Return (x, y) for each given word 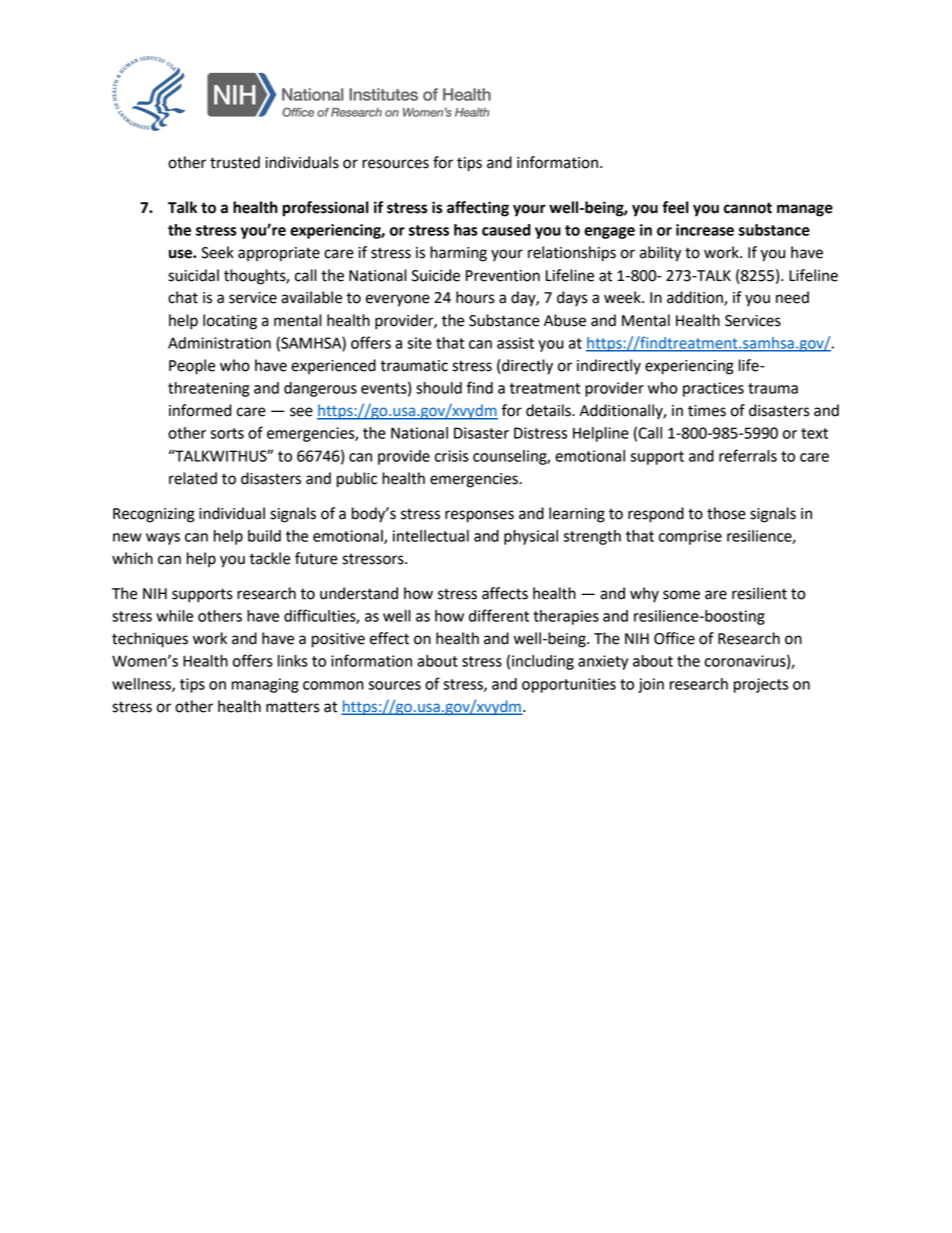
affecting (478, 209)
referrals (748, 455)
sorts (227, 433)
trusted (235, 162)
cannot (748, 208)
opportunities (569, 685)
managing (265, 685)
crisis (452, 456)
